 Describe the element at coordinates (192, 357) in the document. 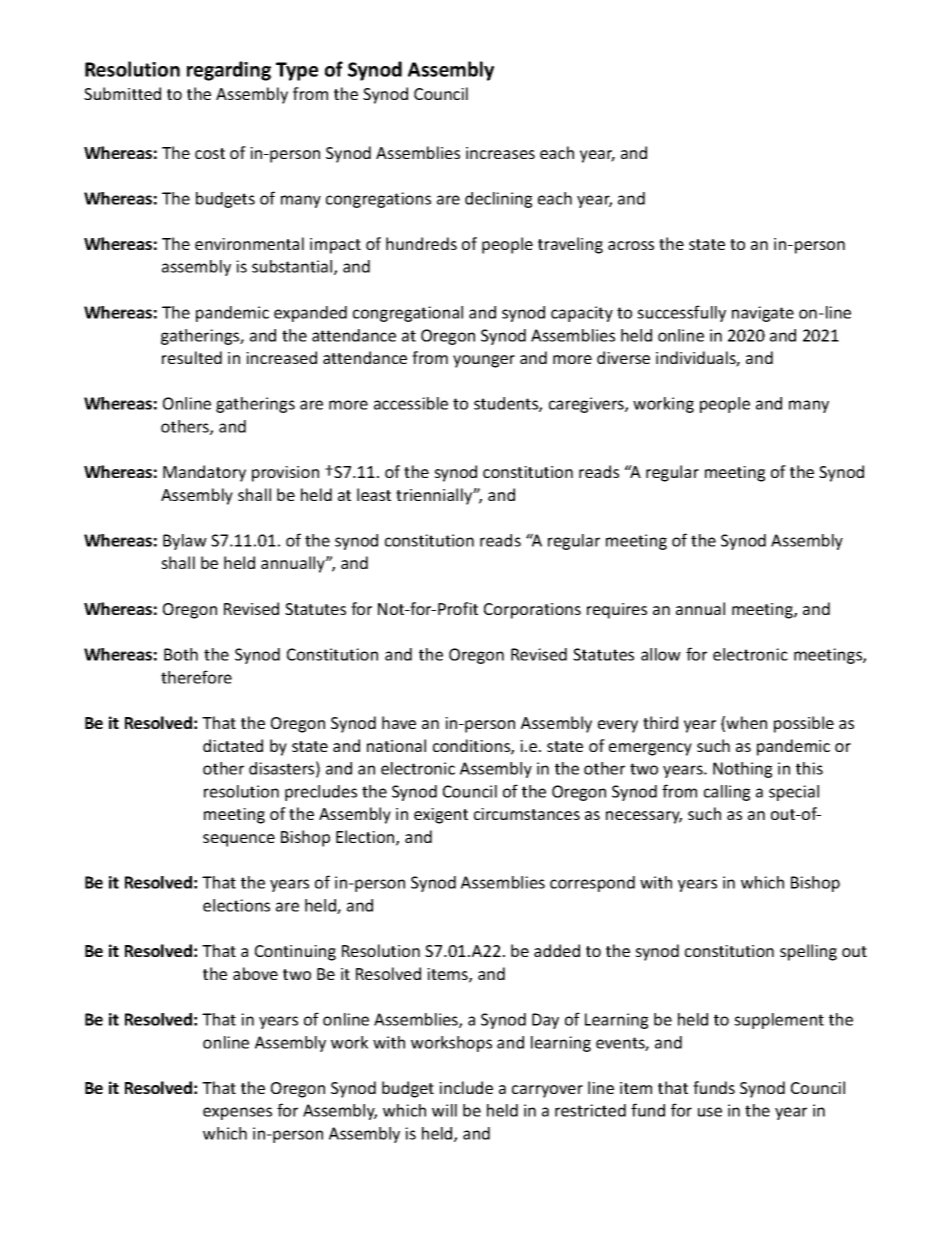

I see `resulted` at that location.
